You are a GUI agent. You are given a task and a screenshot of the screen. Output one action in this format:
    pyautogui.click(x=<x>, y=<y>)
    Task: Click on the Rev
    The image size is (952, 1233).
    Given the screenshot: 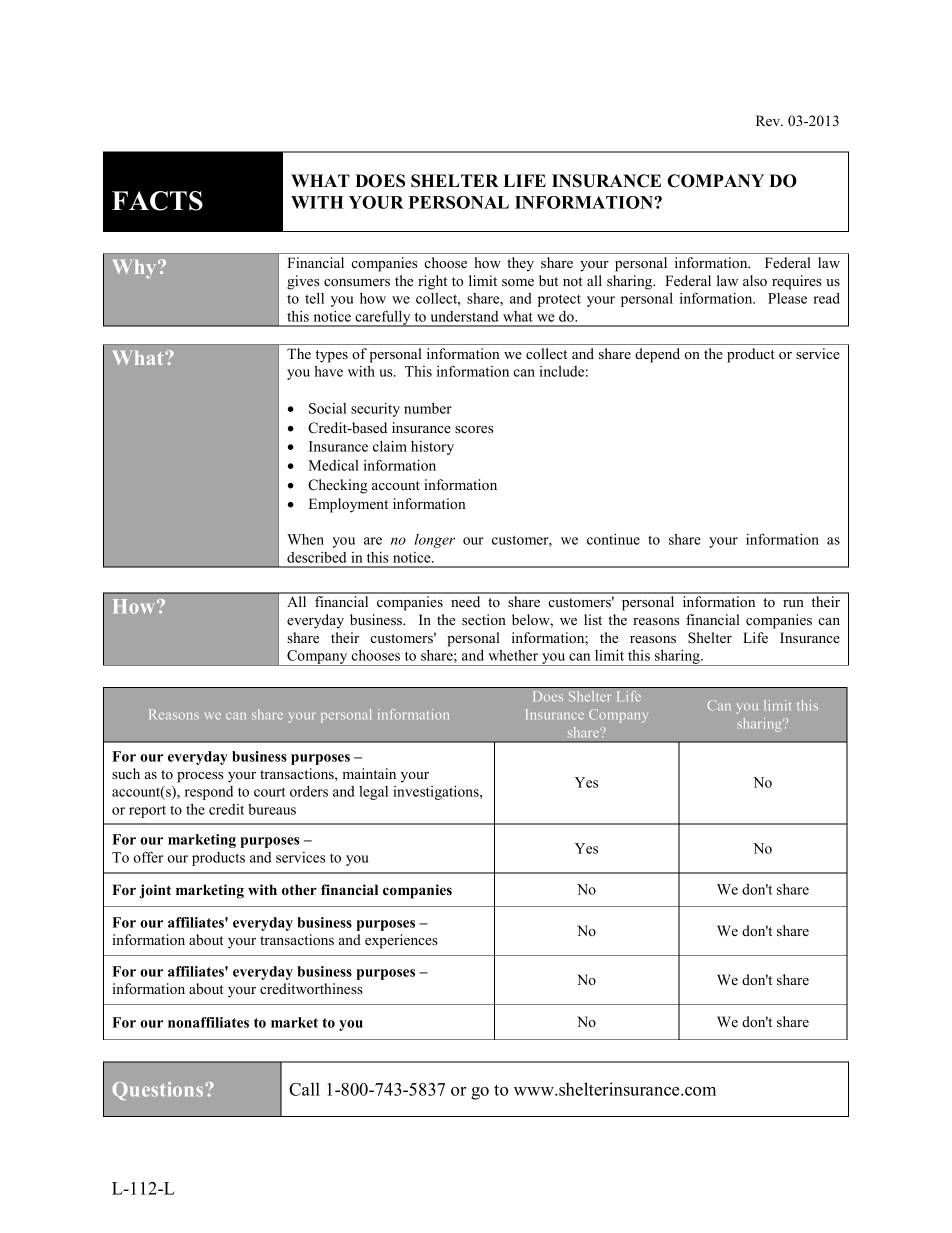 What is the action you would take?
    pyautogui.click(x=769, y=120)
